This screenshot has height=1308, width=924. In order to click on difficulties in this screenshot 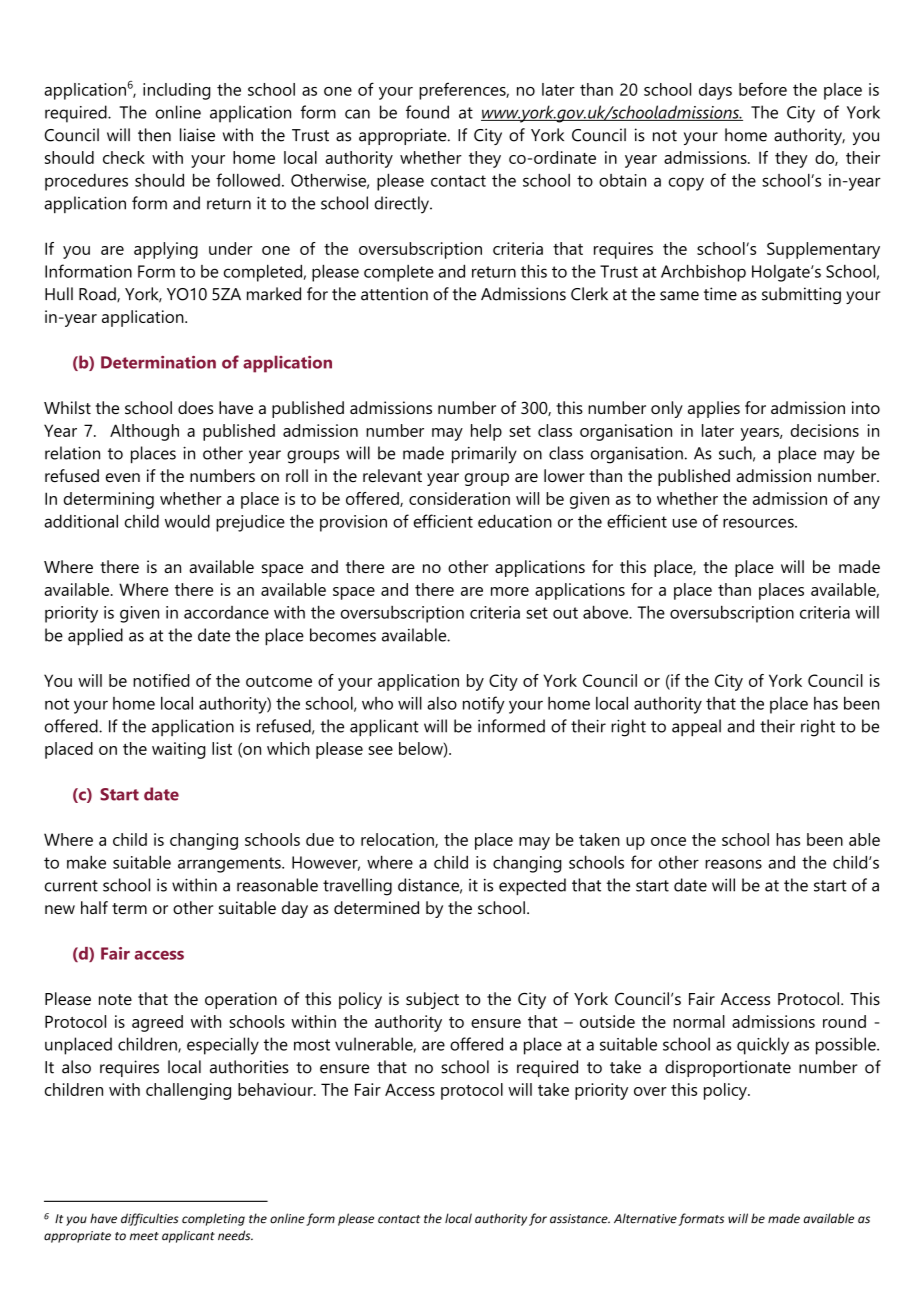, I will do `click(150, 1219)`.
